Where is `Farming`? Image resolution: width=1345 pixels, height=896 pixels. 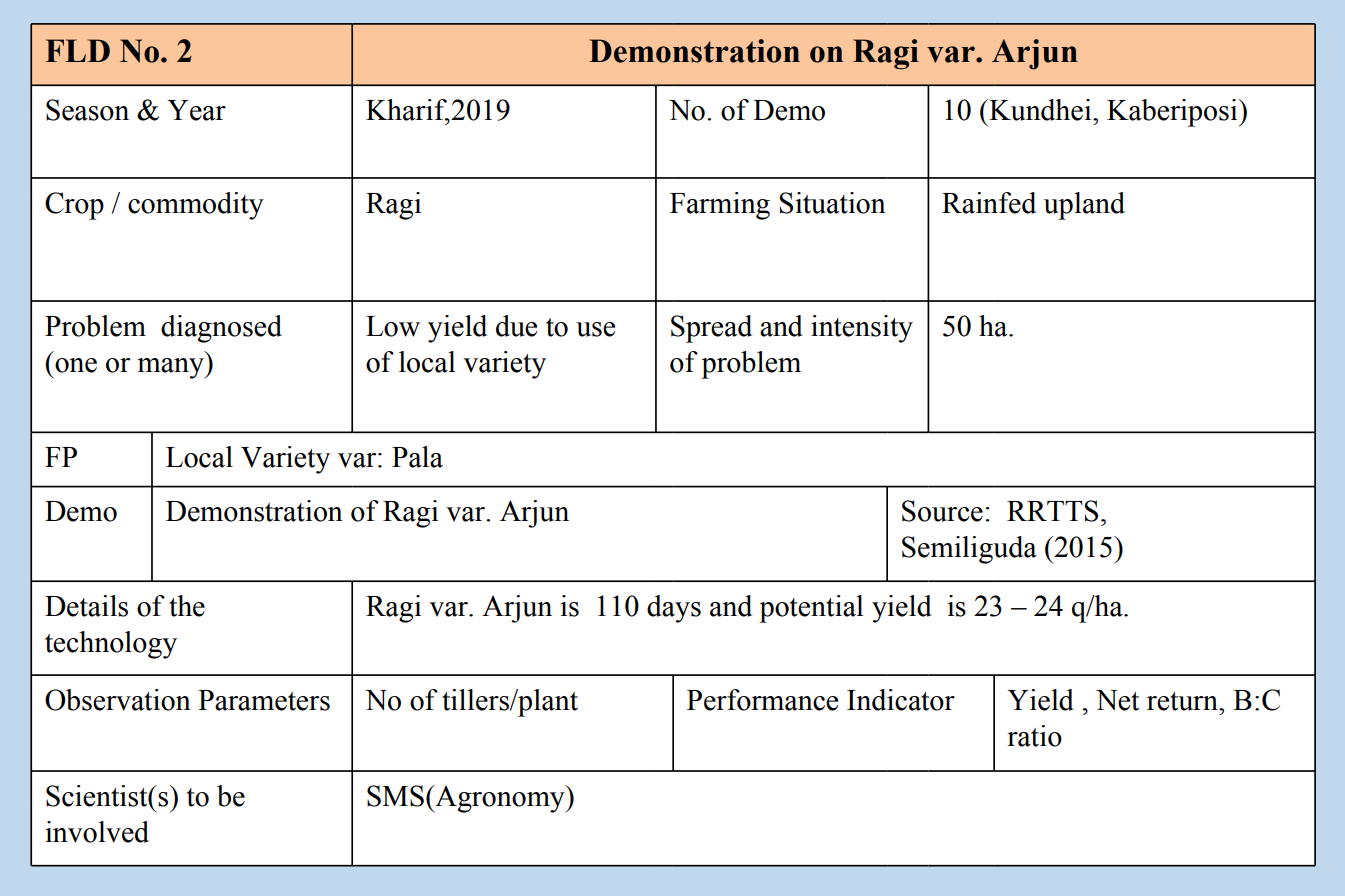
Farming is located at coordinates (720, 206).
